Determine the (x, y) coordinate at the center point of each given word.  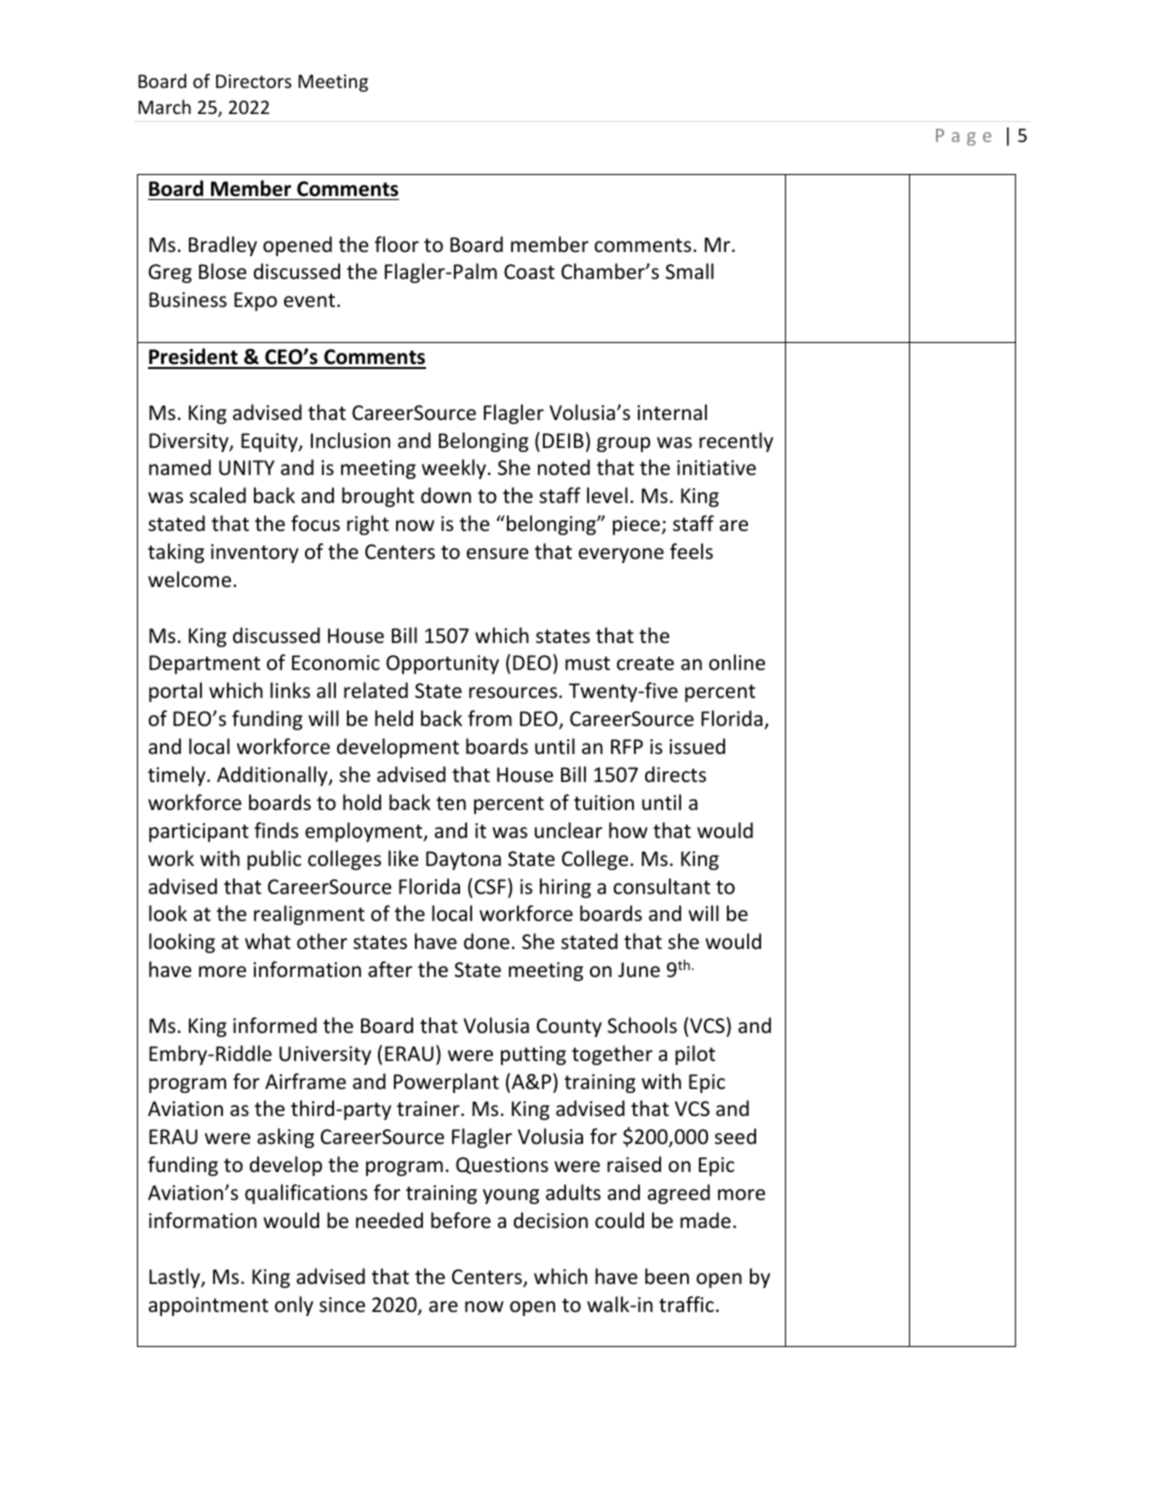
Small (690, 271)
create (645, 663)
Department (204, 664)
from (490, 718)
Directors (254, 81)
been (667, 1276)
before (461, 1220)
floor (397, 244)
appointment (208, 1306)
